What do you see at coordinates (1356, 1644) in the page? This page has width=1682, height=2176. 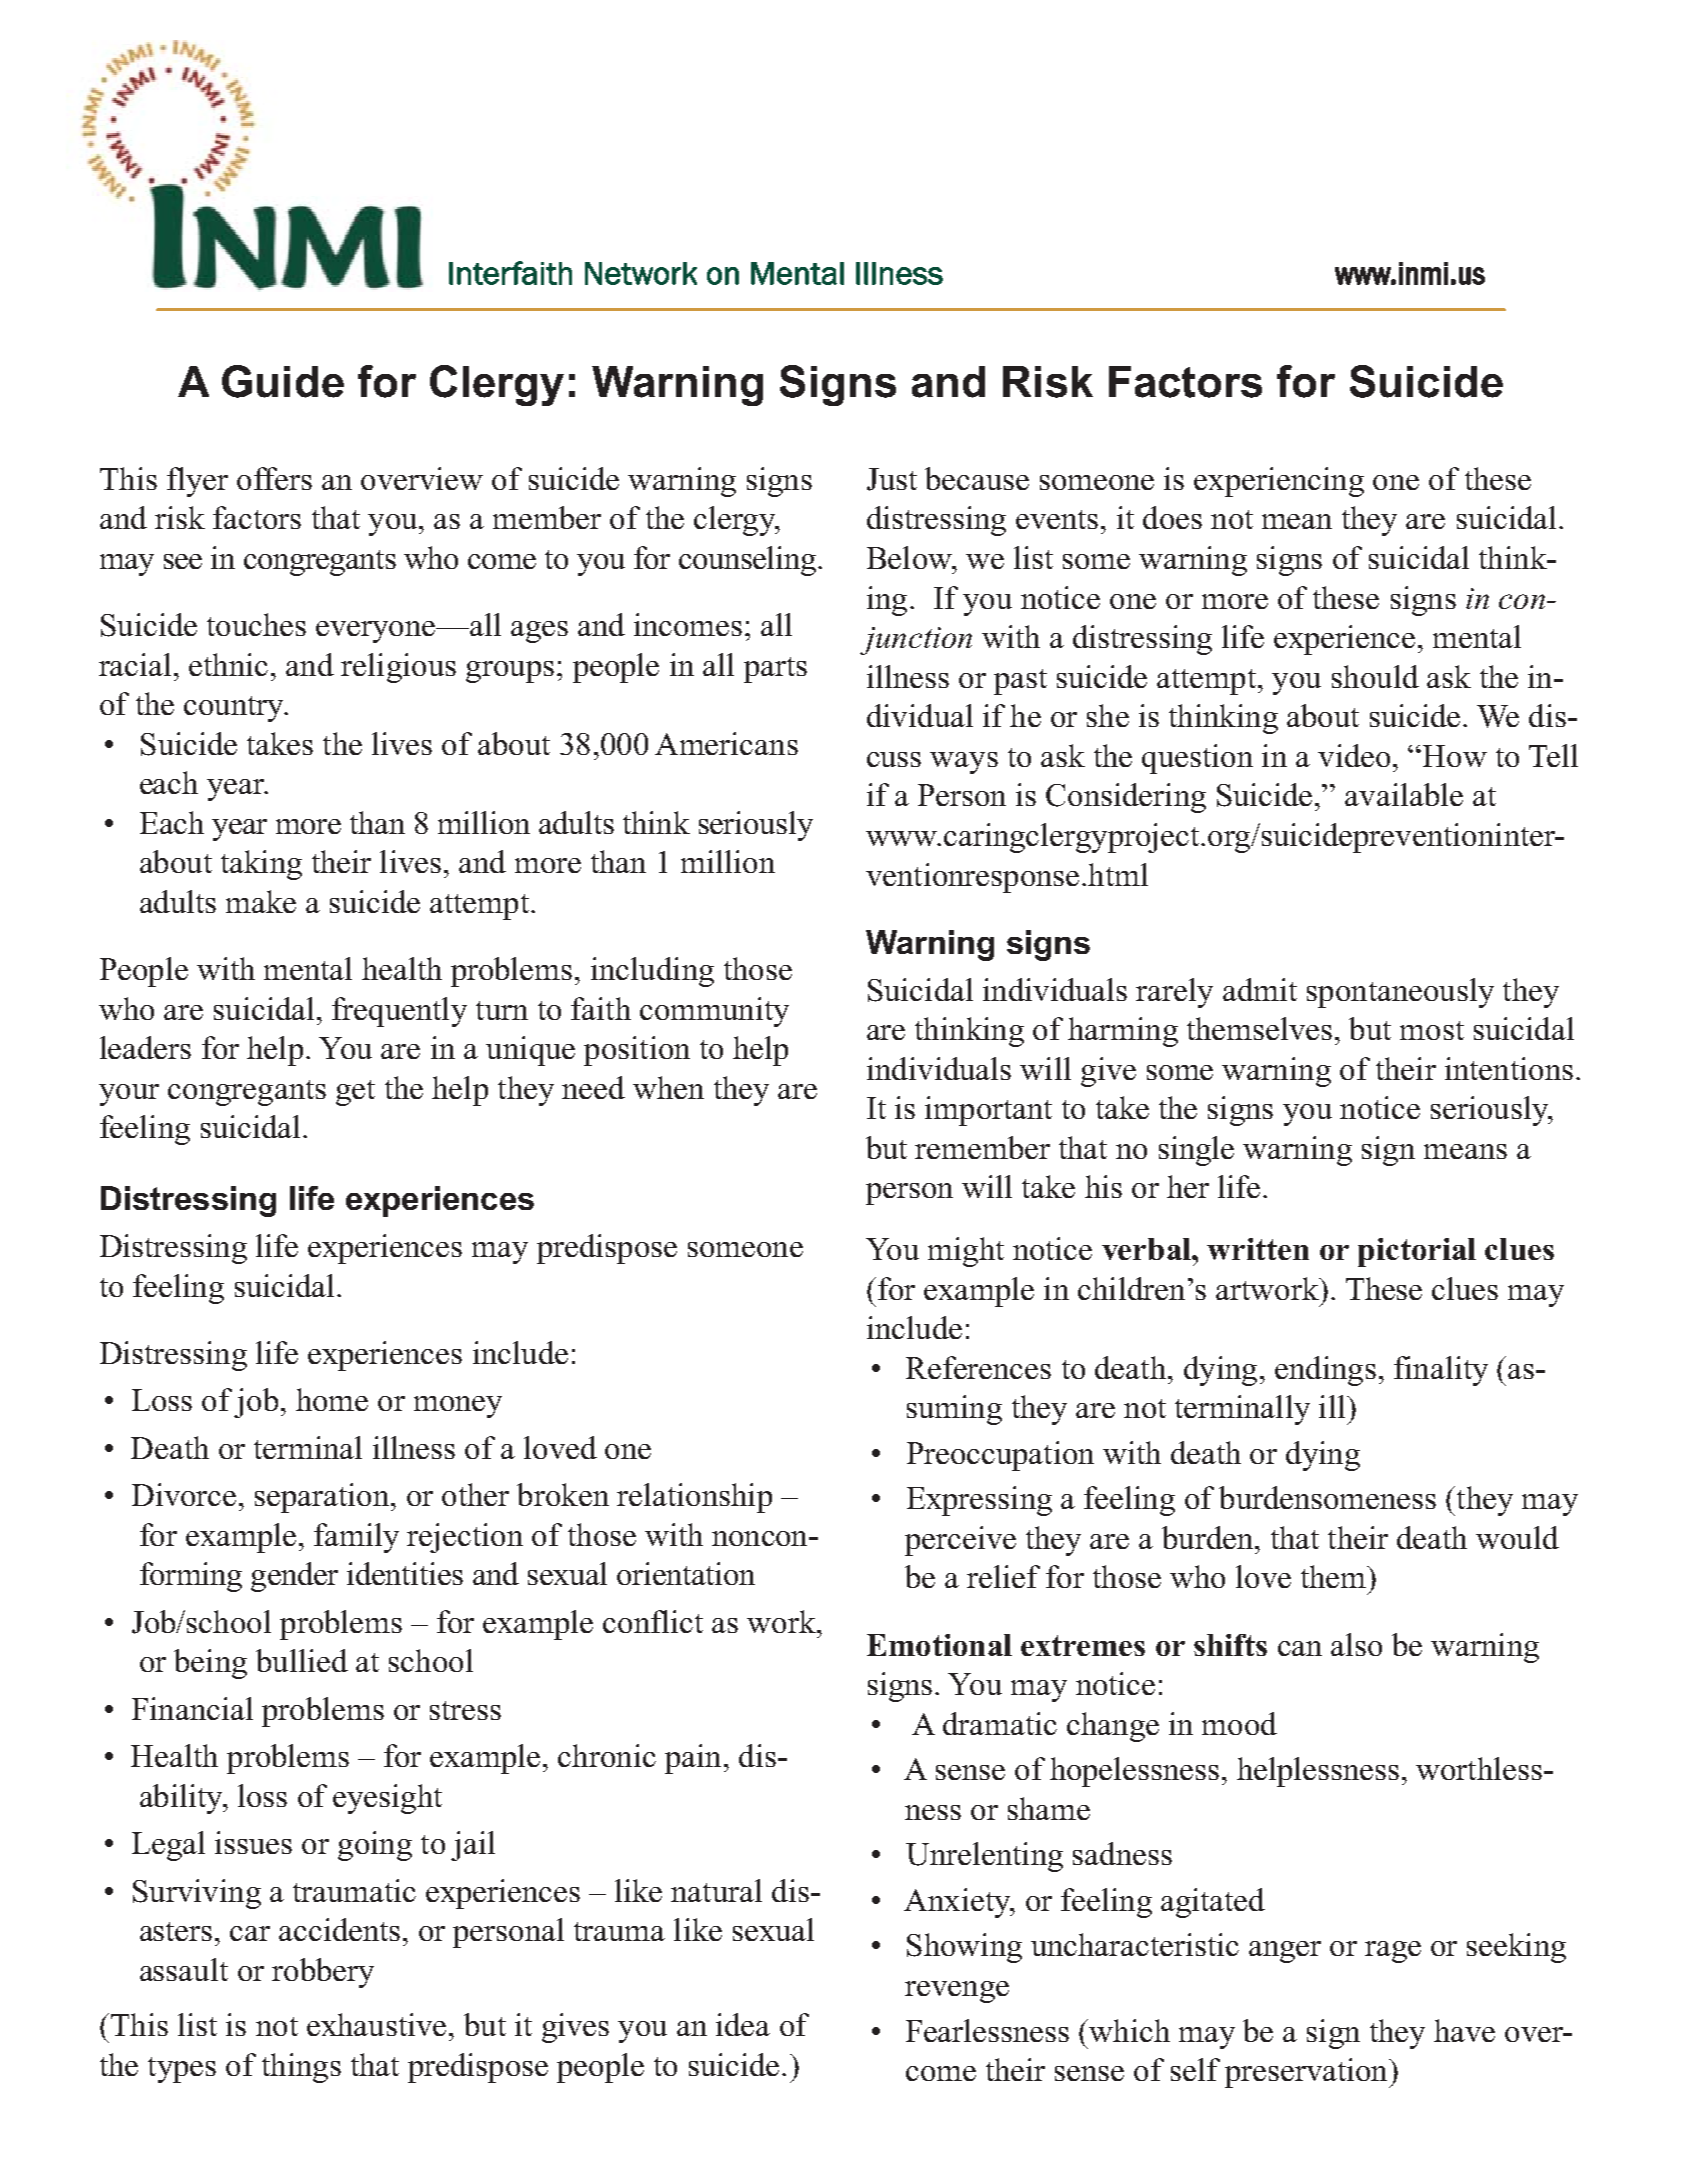 I see `also` at bounding box center [1356, 1644].
